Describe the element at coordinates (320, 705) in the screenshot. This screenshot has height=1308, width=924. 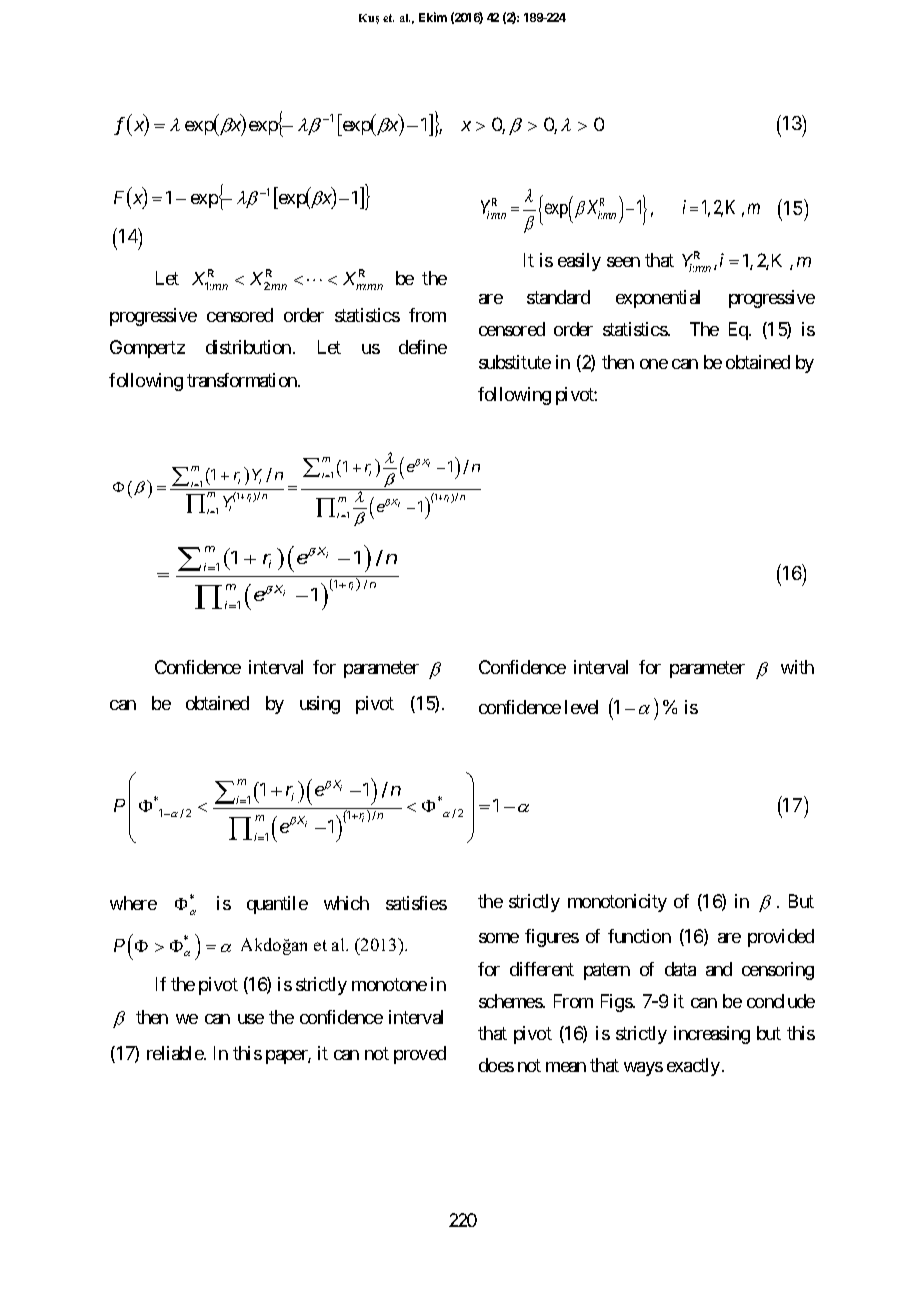
I see `using` at that location.
